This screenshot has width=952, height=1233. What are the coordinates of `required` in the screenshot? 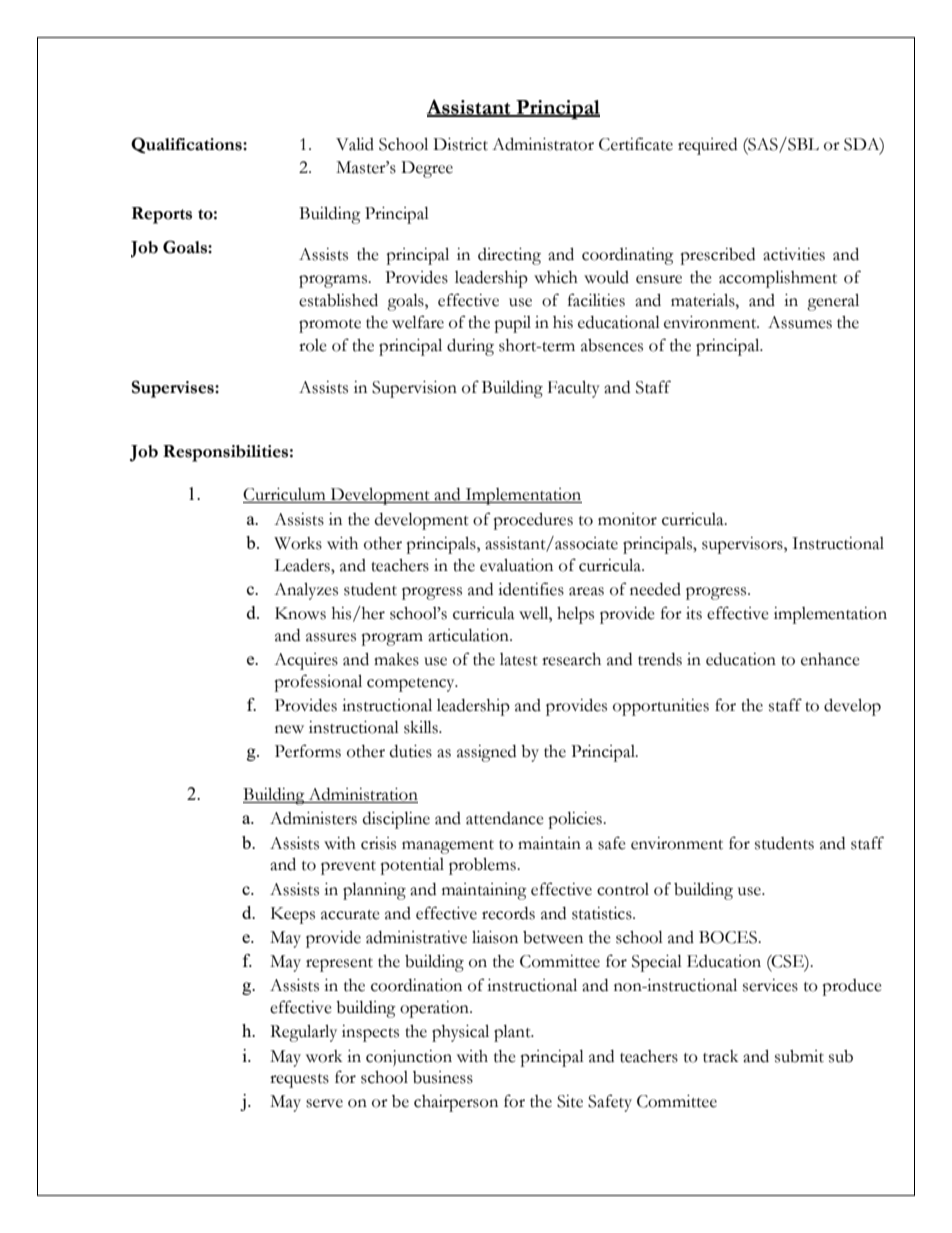 It's located at (707, 146).
